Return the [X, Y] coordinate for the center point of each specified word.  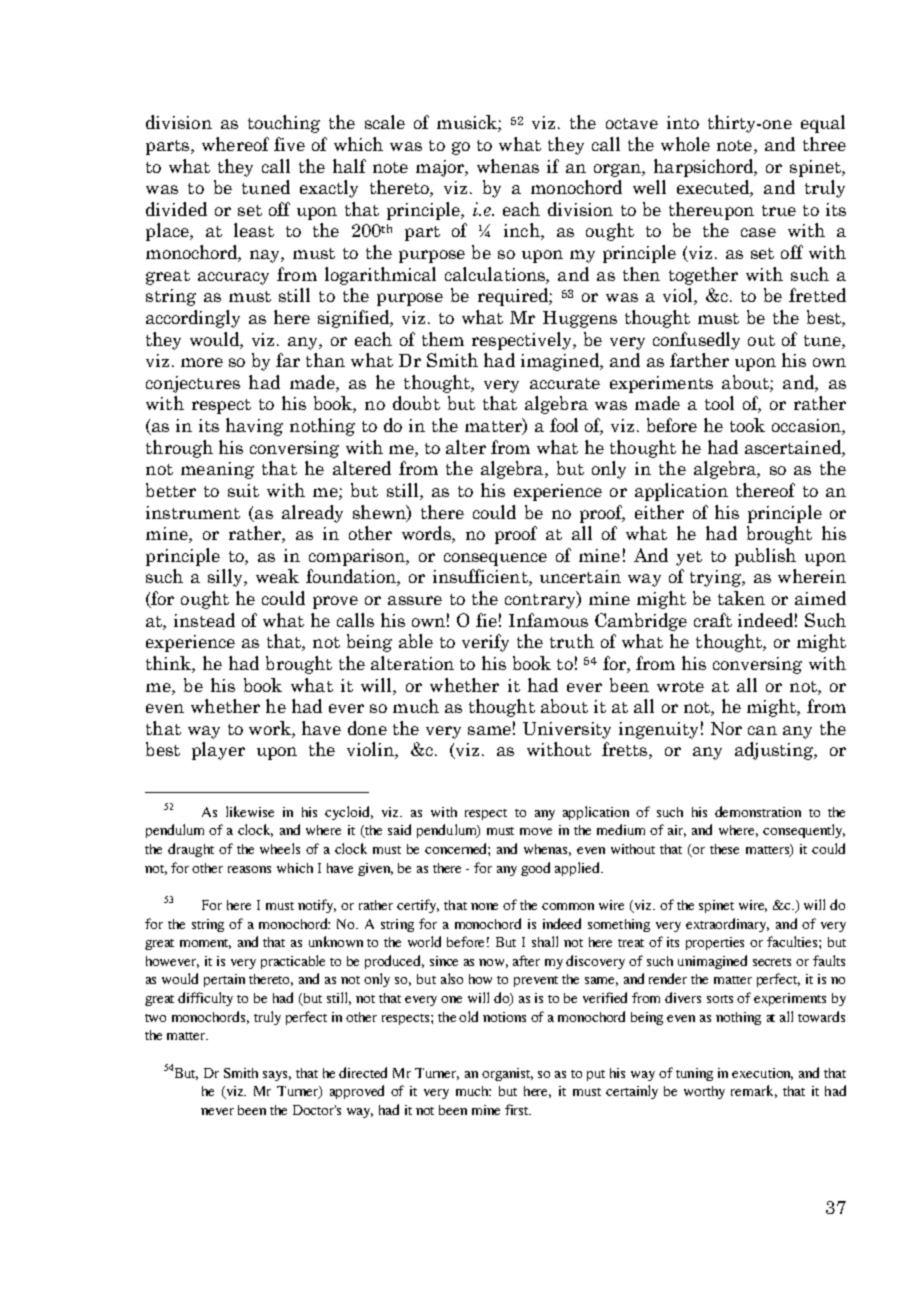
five [289, 144]
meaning [217, 470]
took [747, 425]
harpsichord [705, 168]
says [277, 1076]
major [441, 168]
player [218, 751]
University [567, 730]
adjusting [775, 751]
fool [564, 425]
